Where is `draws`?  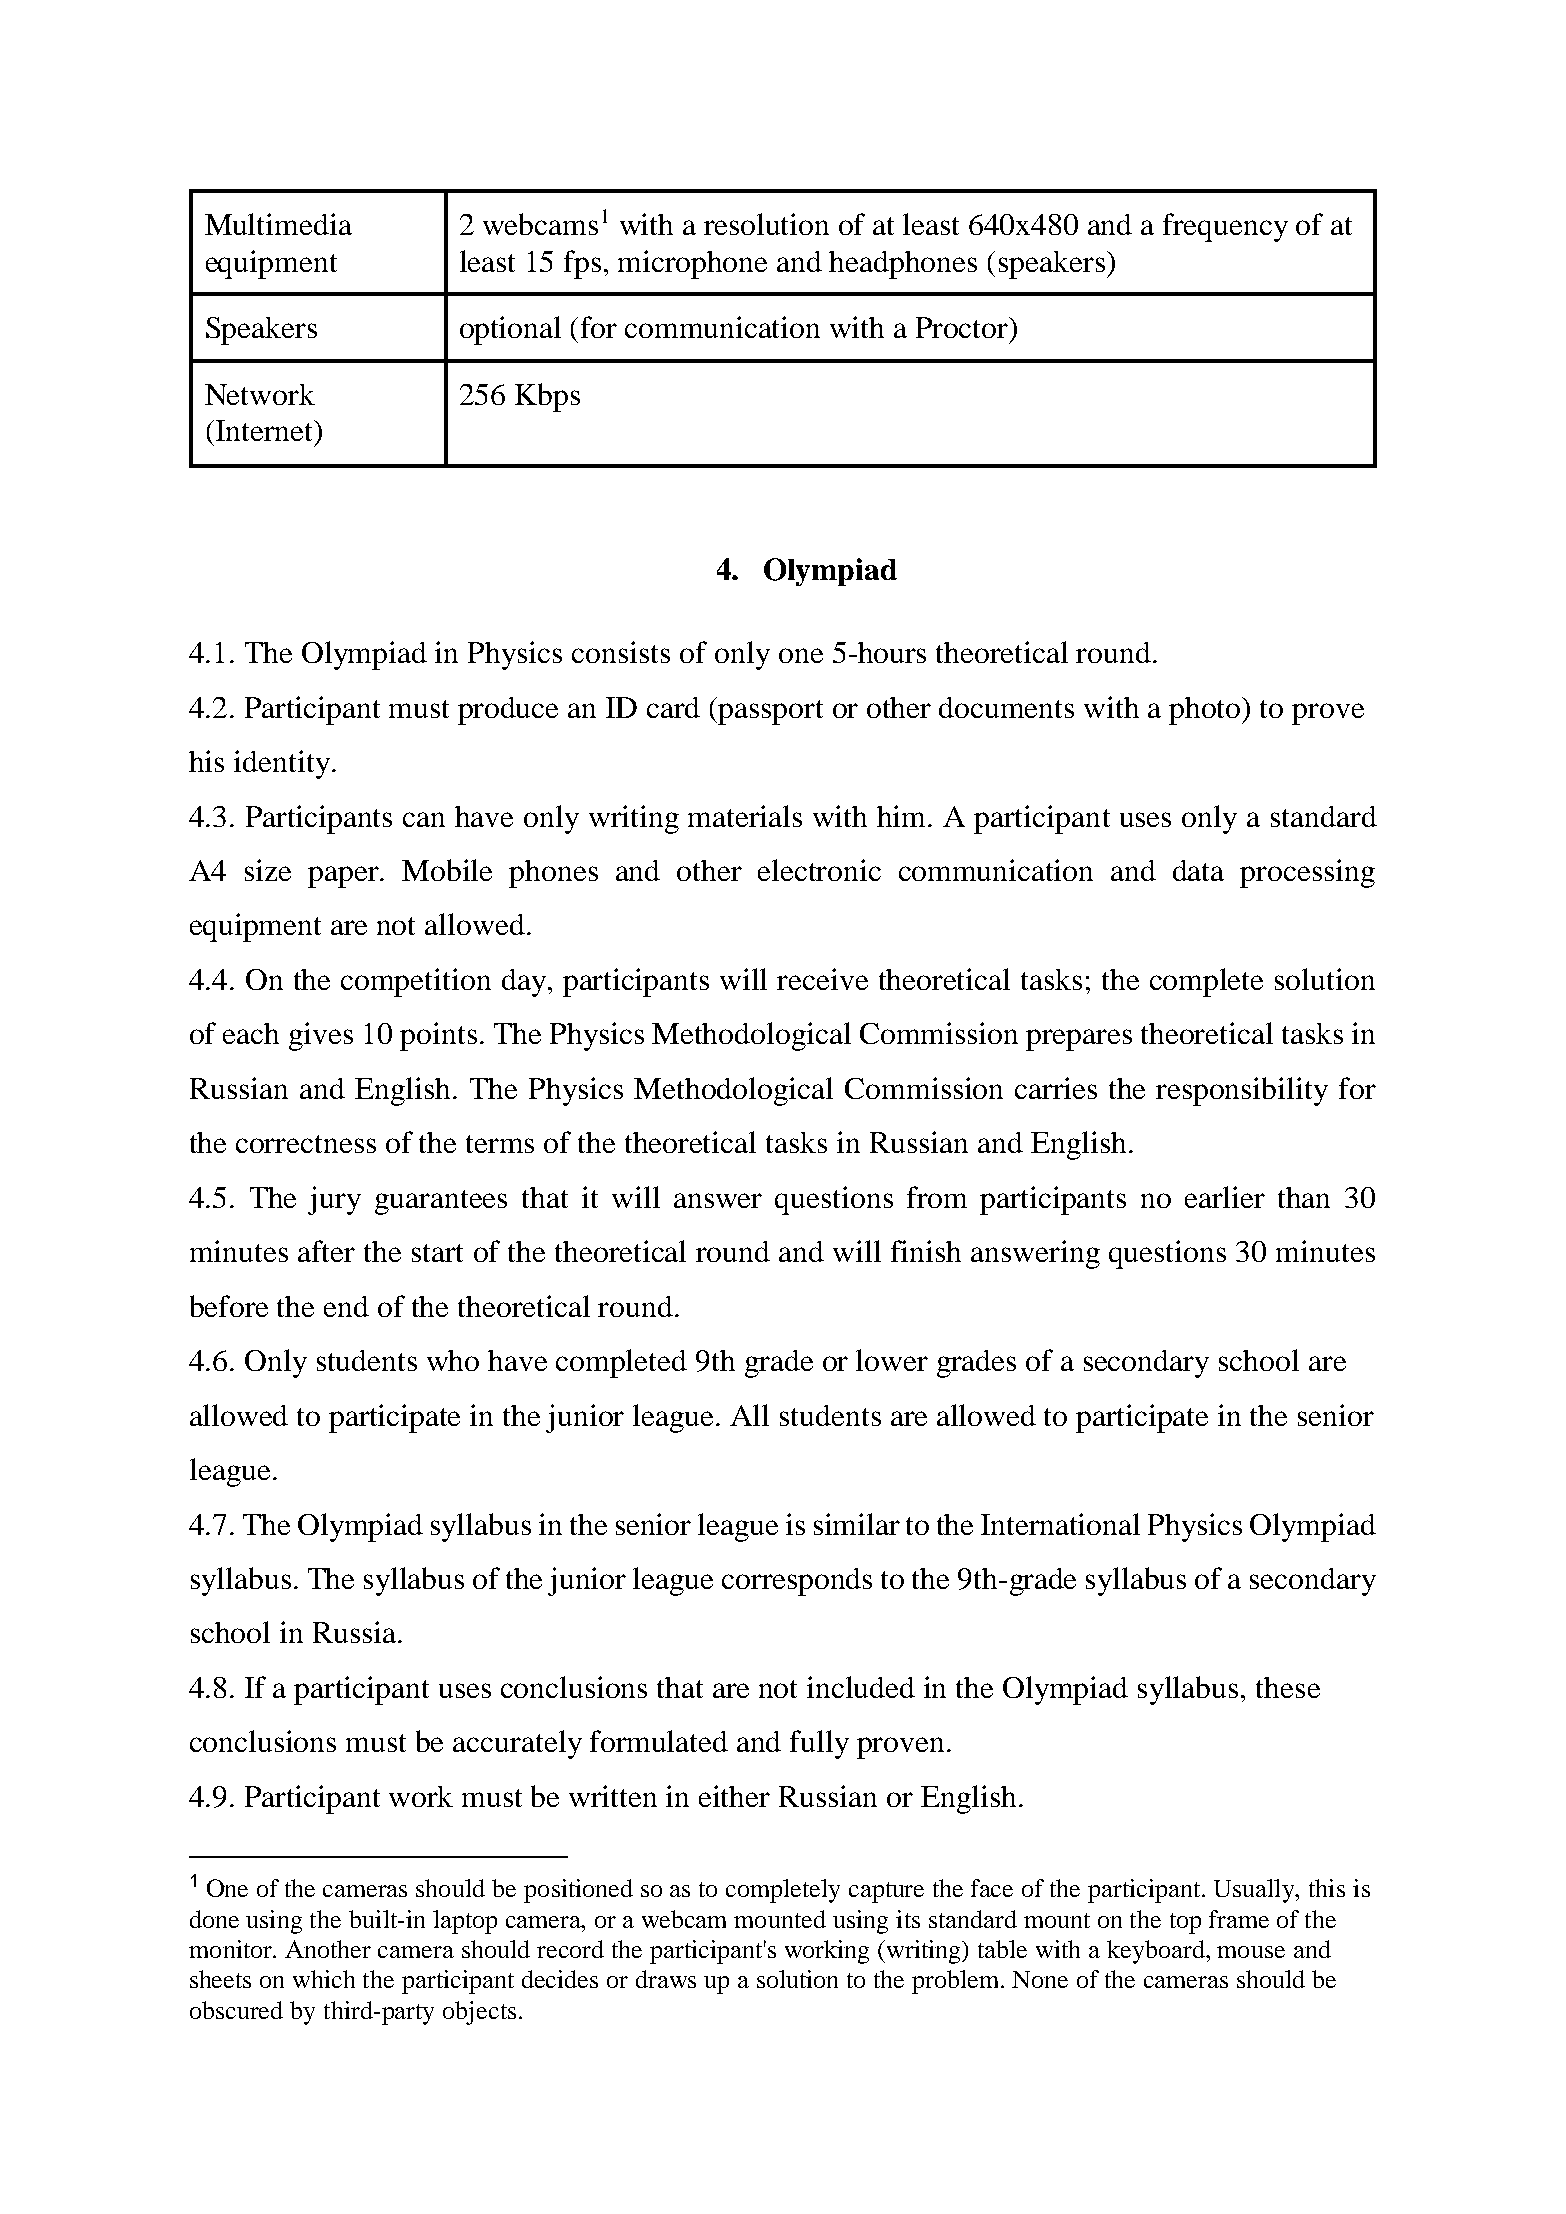 draws is located at coordinates (666, 1979).
